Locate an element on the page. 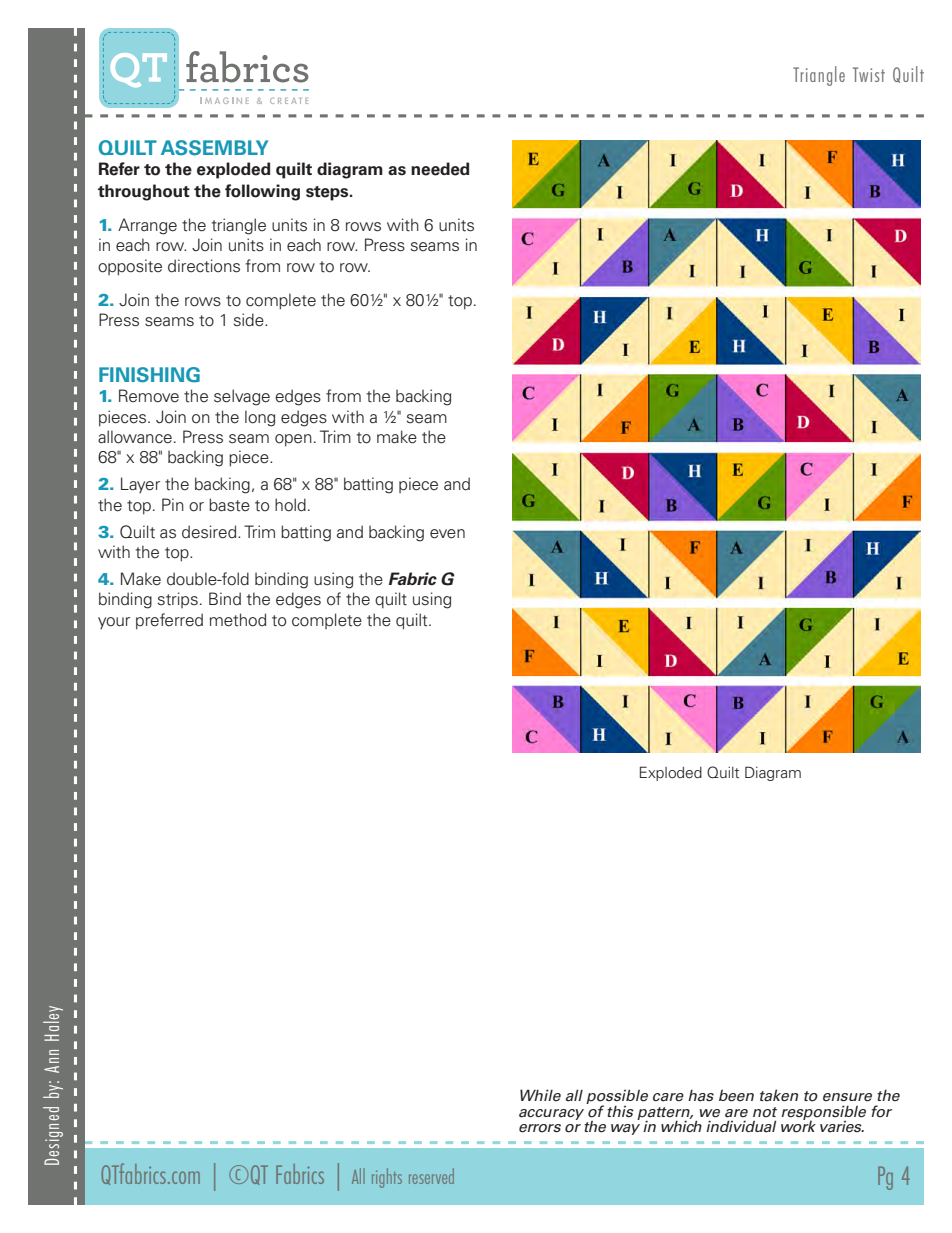 Image resolution: width=952 pixels, height=1233 pixels. method is located at coordinates (238, 620).
